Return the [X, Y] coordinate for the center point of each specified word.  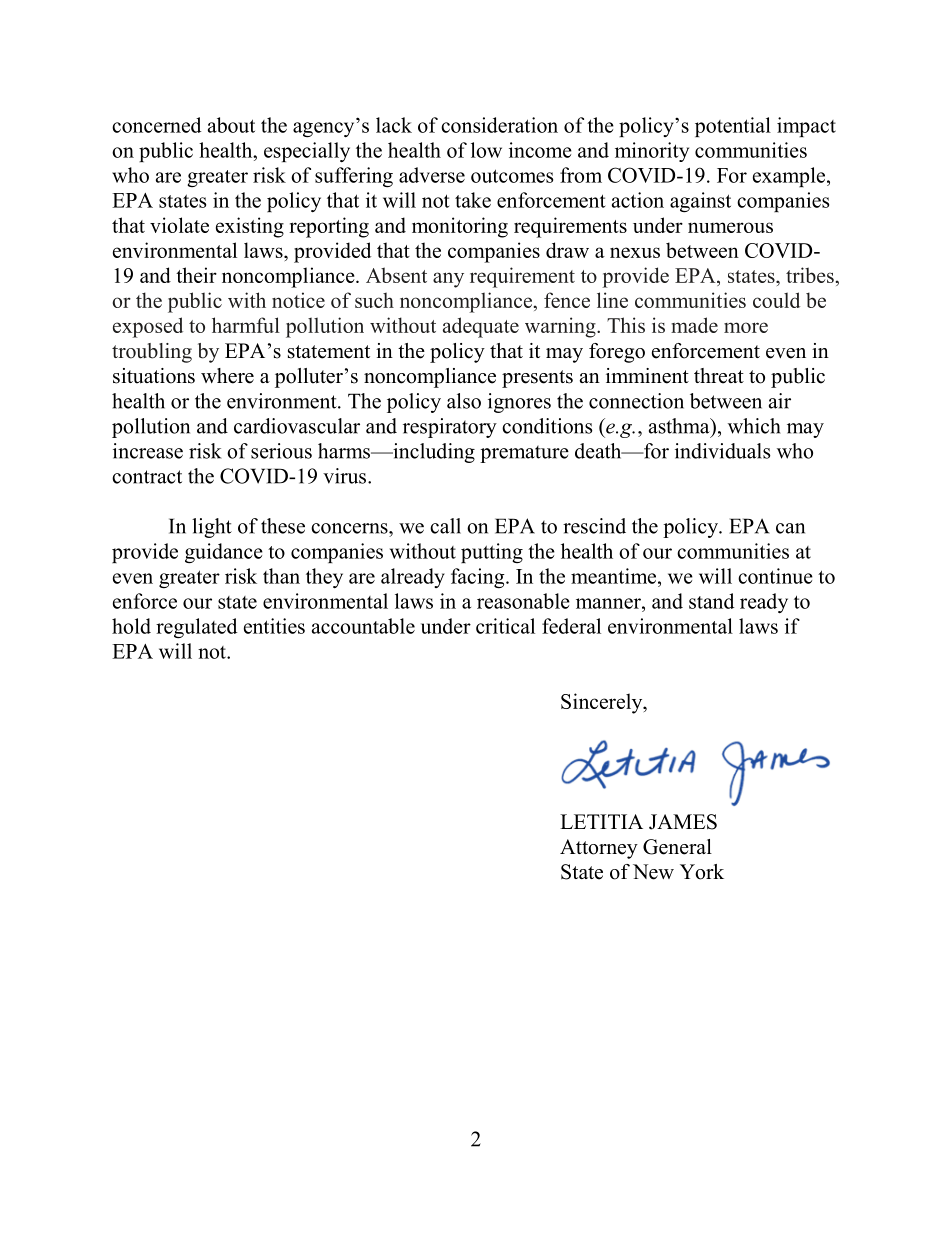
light [212, 528]
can [790, 528]
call [445, 526]
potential [733, 127]
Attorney [599, 849]
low [486, 150]
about [231, 125]
